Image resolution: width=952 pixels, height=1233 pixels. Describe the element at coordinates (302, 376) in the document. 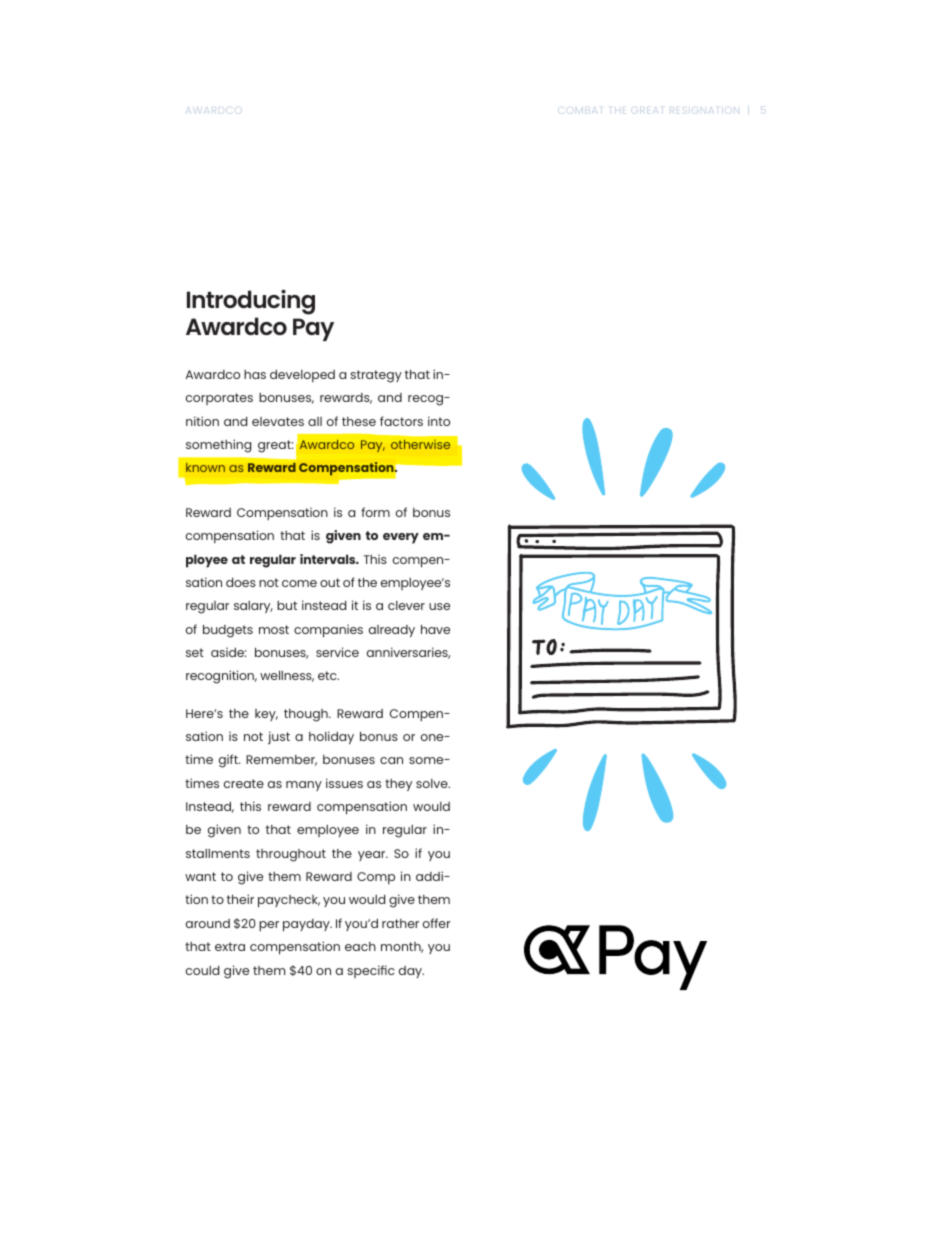

I see `developed` at that location.
